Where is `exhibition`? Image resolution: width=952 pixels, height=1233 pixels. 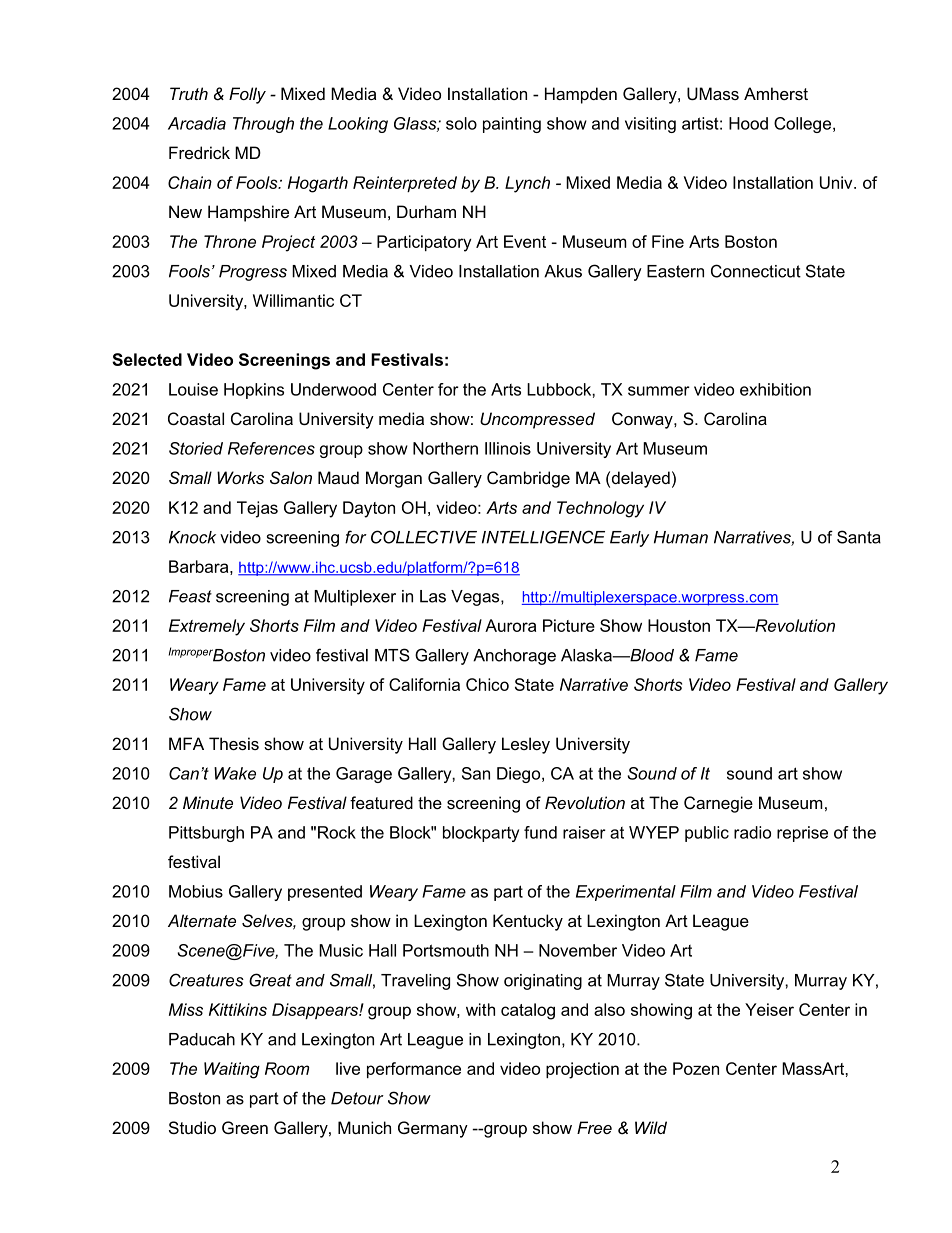
exhibition is located at coordinates (775, 389).
